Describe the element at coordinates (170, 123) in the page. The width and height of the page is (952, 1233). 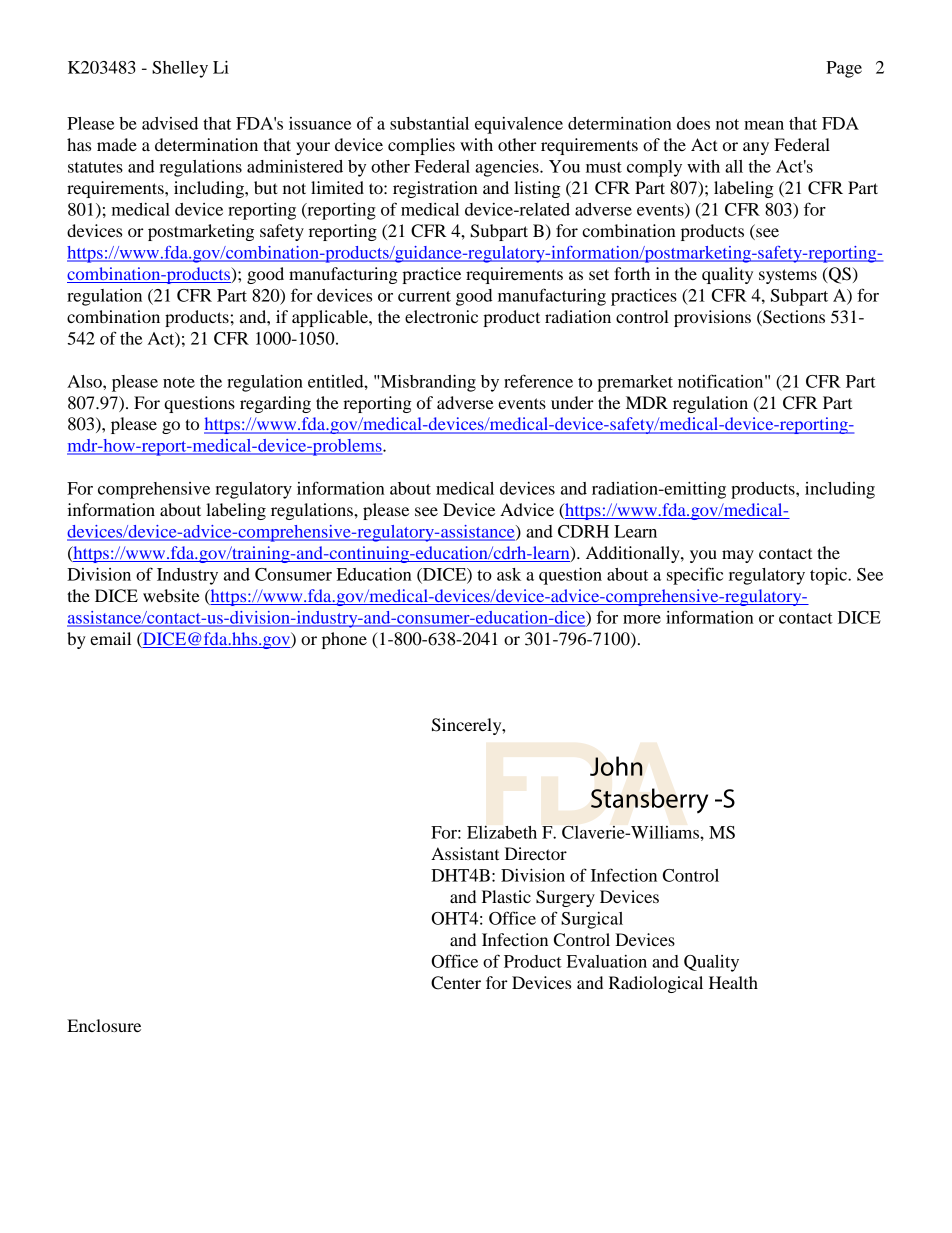
I see `advised` at that location.
